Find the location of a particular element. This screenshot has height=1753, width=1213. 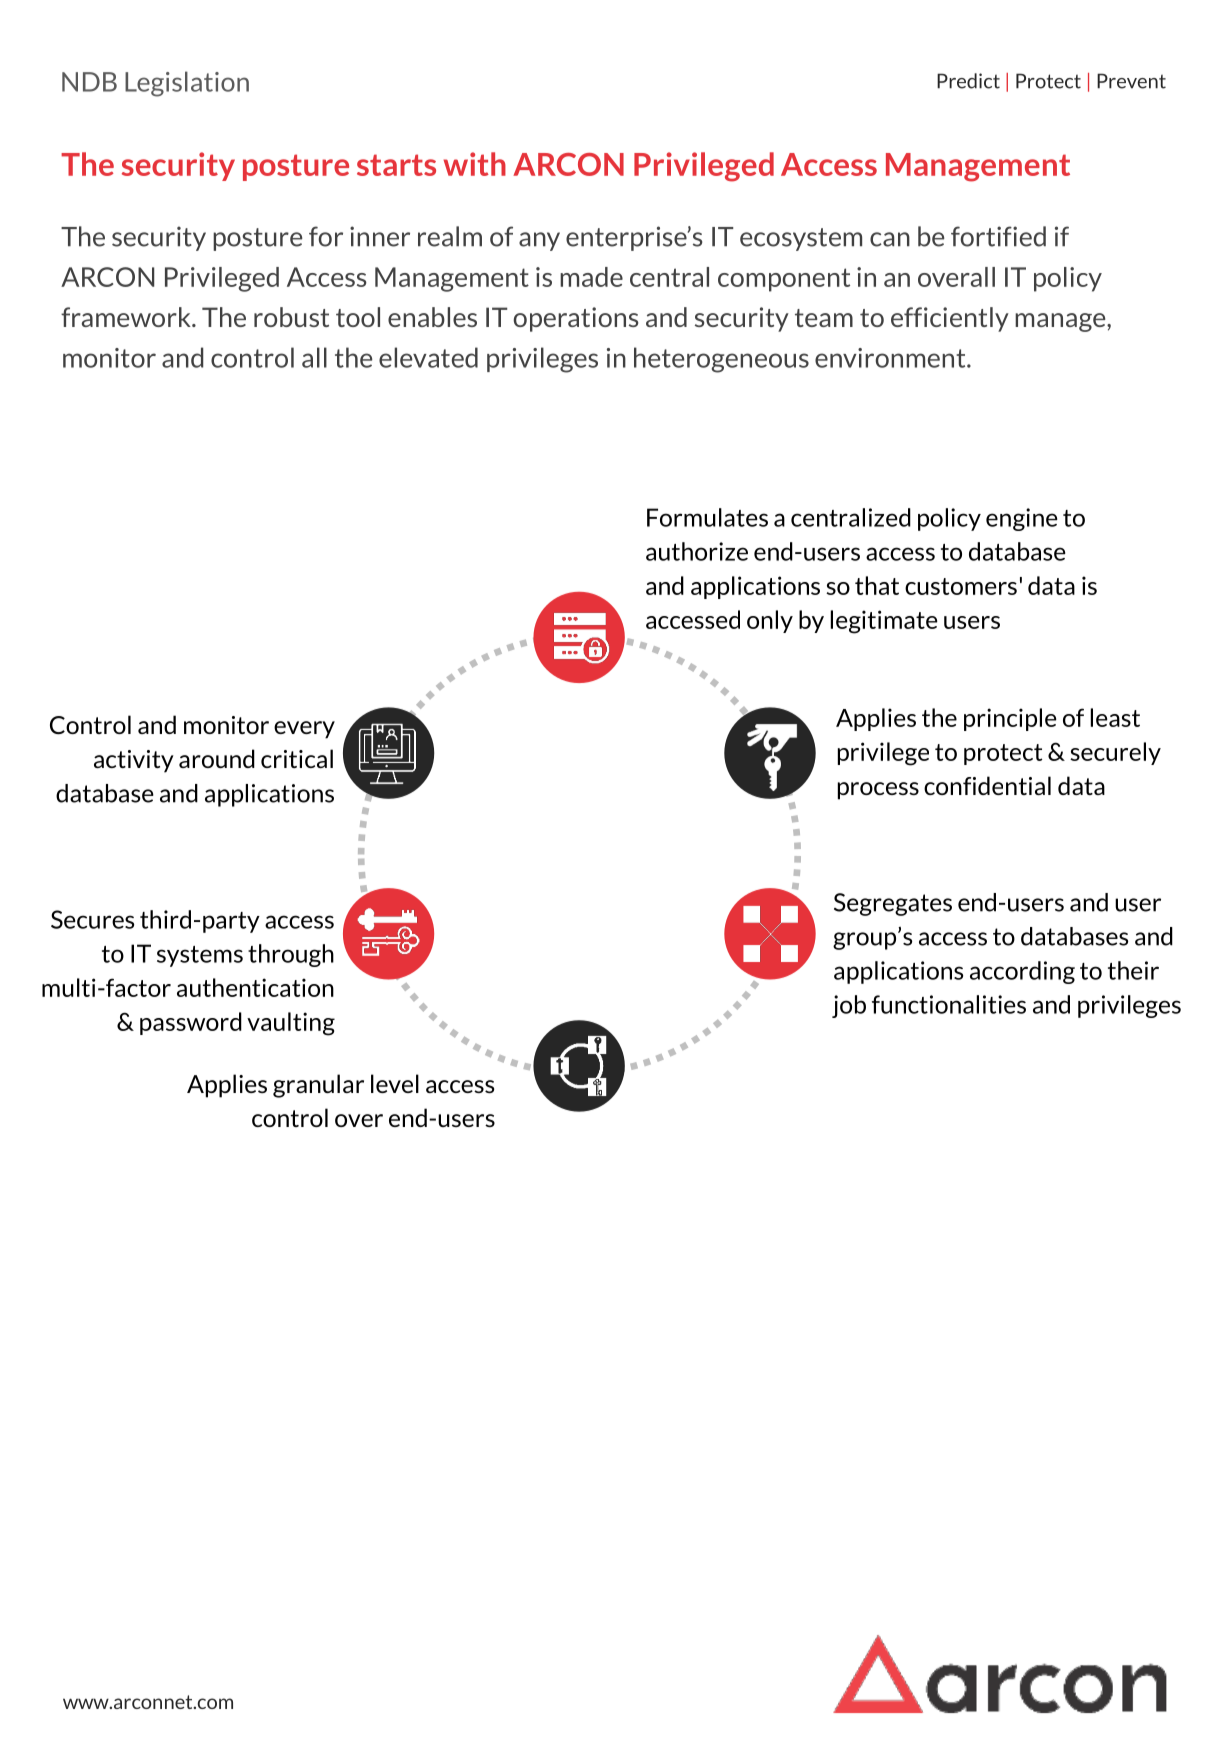

password is located at coordinates (191, 1023).
